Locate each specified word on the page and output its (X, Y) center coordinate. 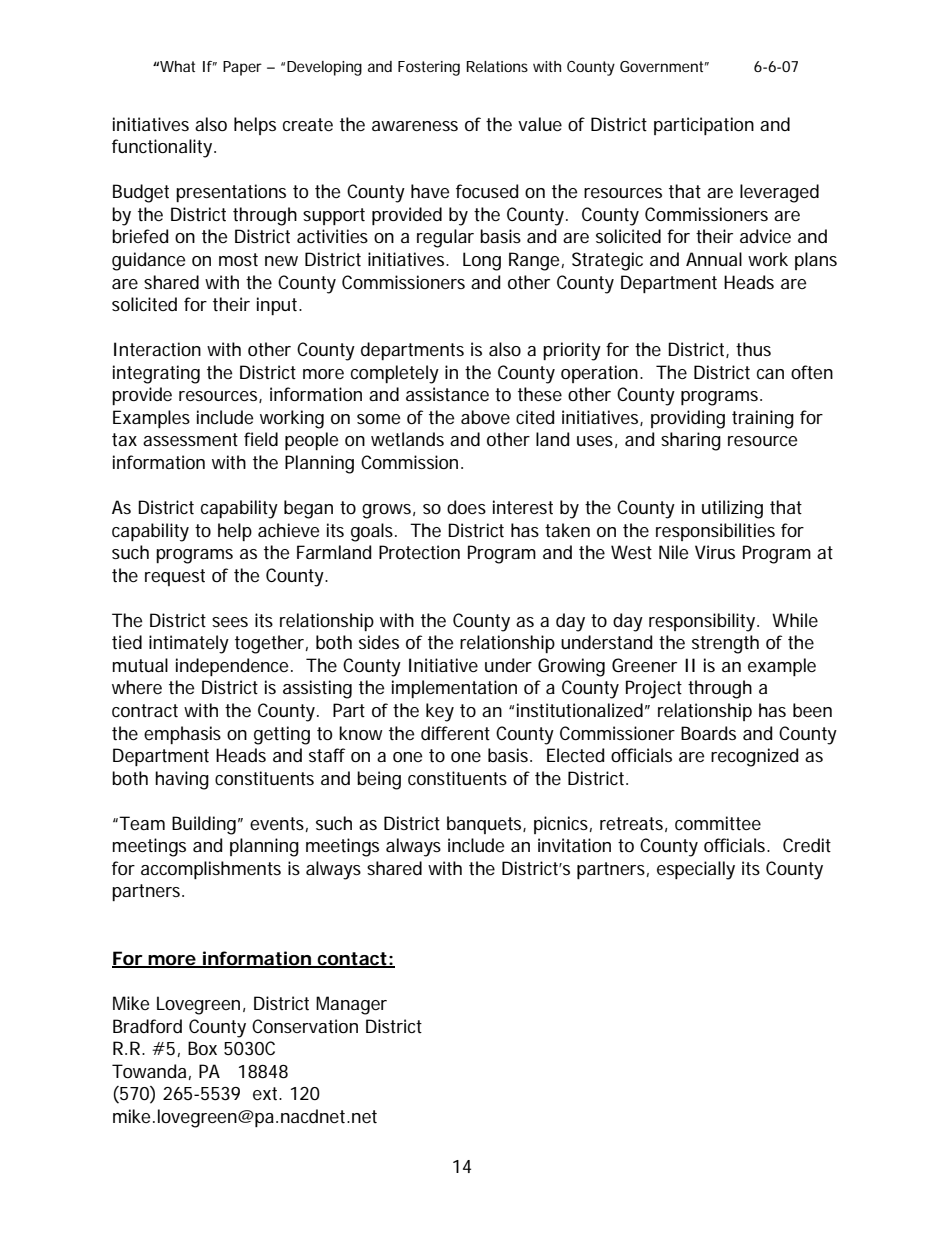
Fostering (429, 68)
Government (661, 66)
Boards (708, 733)
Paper (242, 68)
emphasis (182, 735)
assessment (190, 439)
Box (202, 1048)
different (455, 733)
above (485, 417)
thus (753, 349)
